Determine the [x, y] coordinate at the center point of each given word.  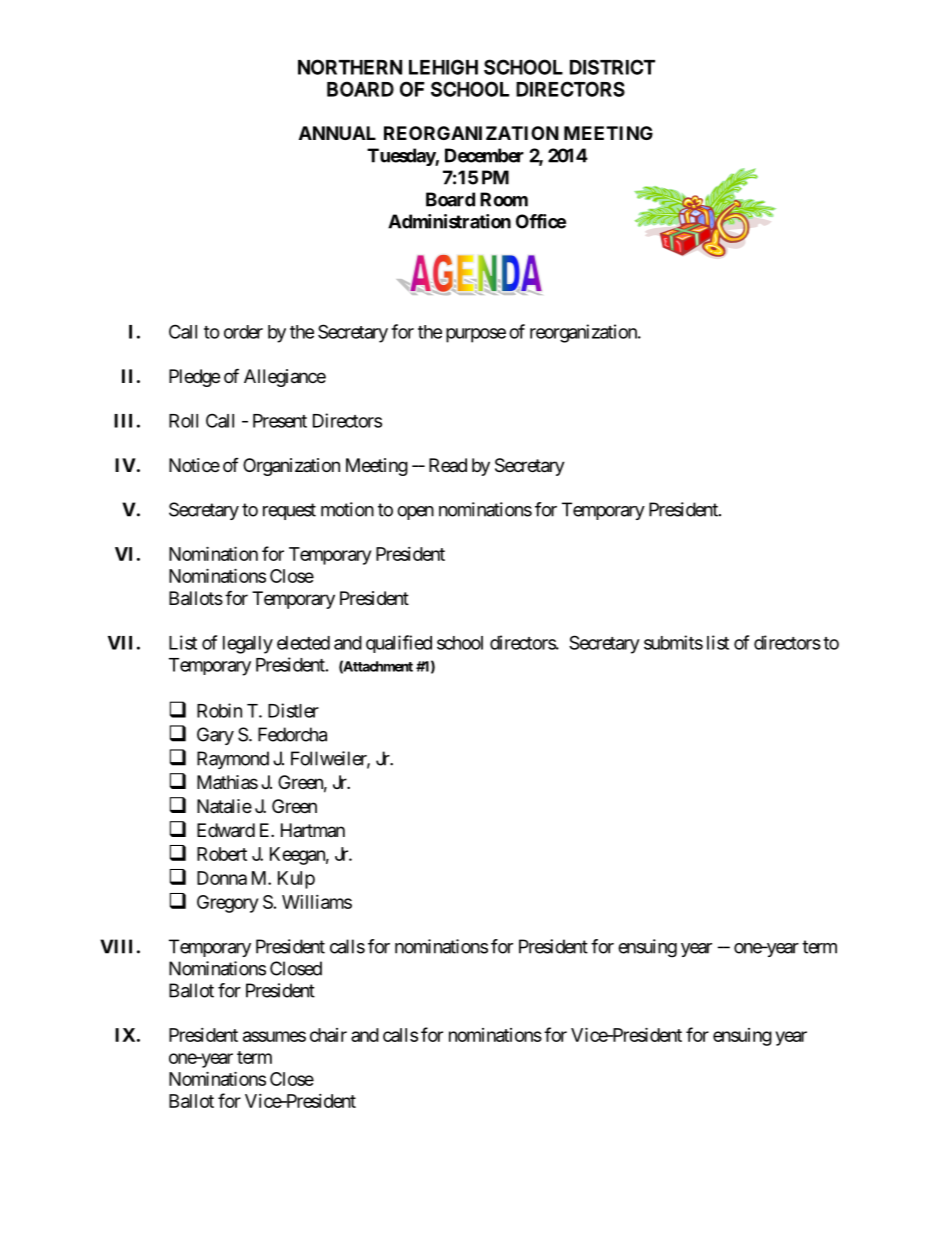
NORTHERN [350, 67]
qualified [399, 644]
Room [504, 199]
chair [328, 1035]
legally [248, 645]
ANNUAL [337, 133]
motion [347, 509]
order [243, 332]
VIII [116, 946]
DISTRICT [612, 67]
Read [448, 465]
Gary [215, 736]
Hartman [313, 830]
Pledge [194, 378]
